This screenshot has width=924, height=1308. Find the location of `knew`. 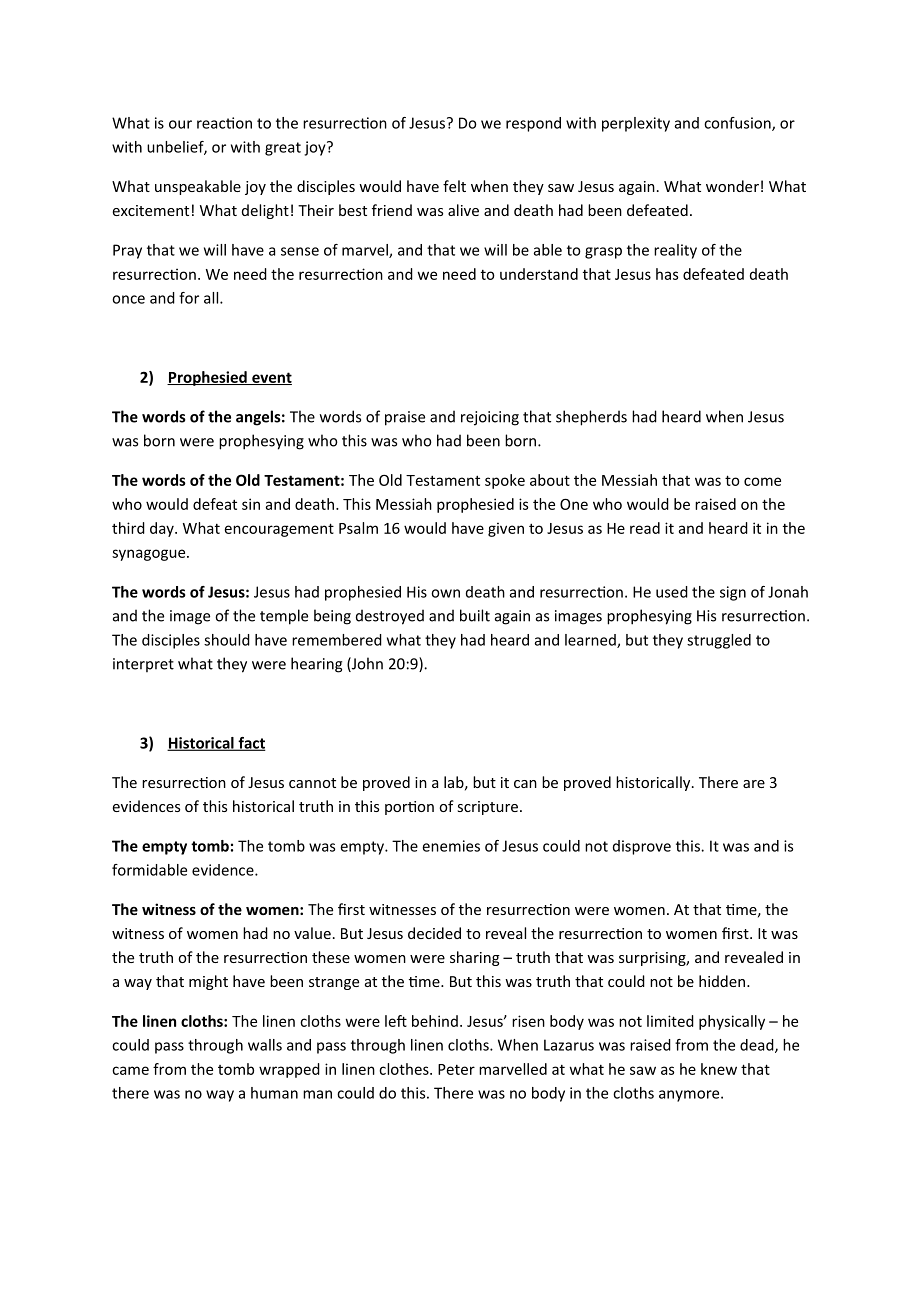

knew is located at coordinates (719, 1069).
